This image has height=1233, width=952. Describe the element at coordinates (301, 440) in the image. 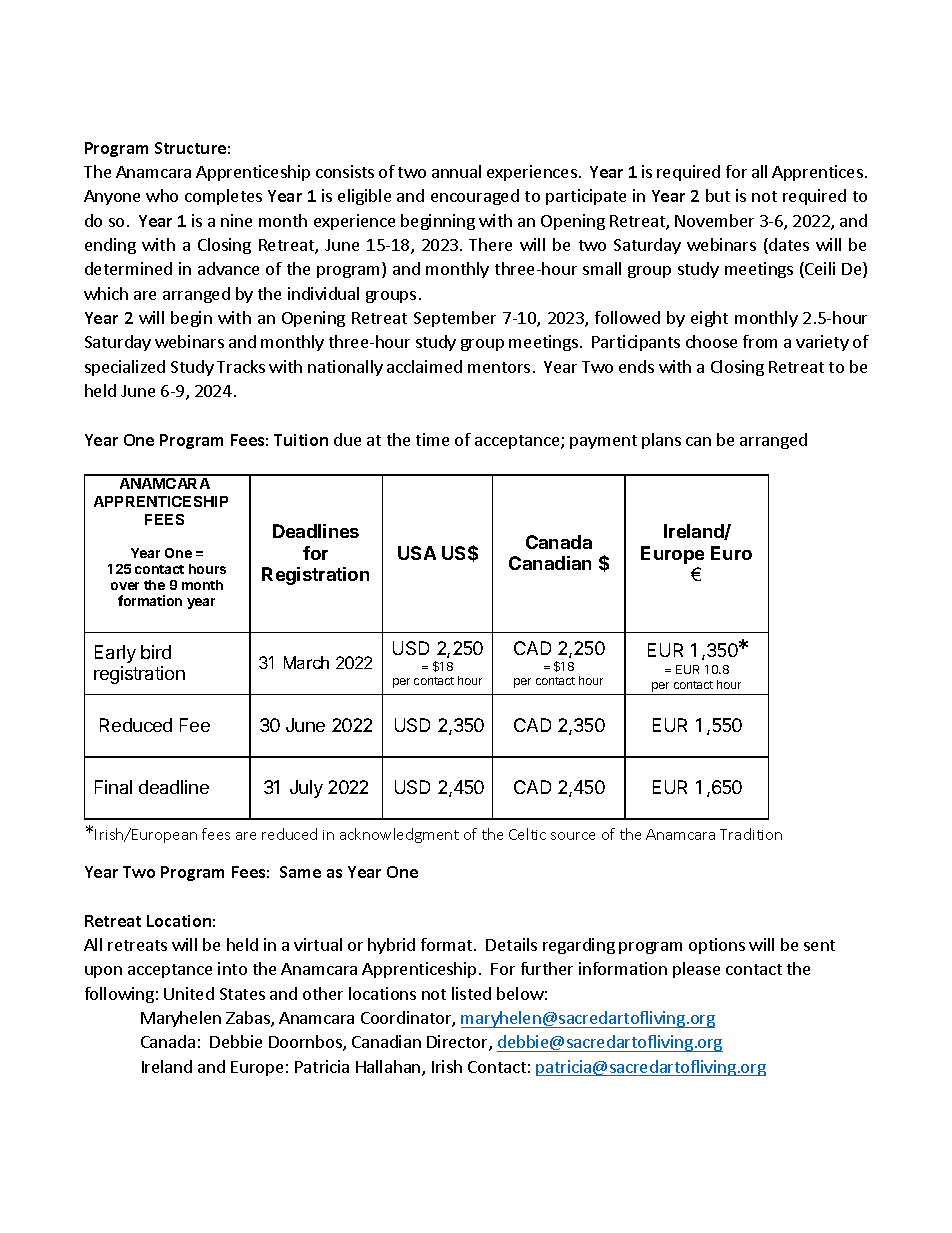

I see `Tuition` at that location.
